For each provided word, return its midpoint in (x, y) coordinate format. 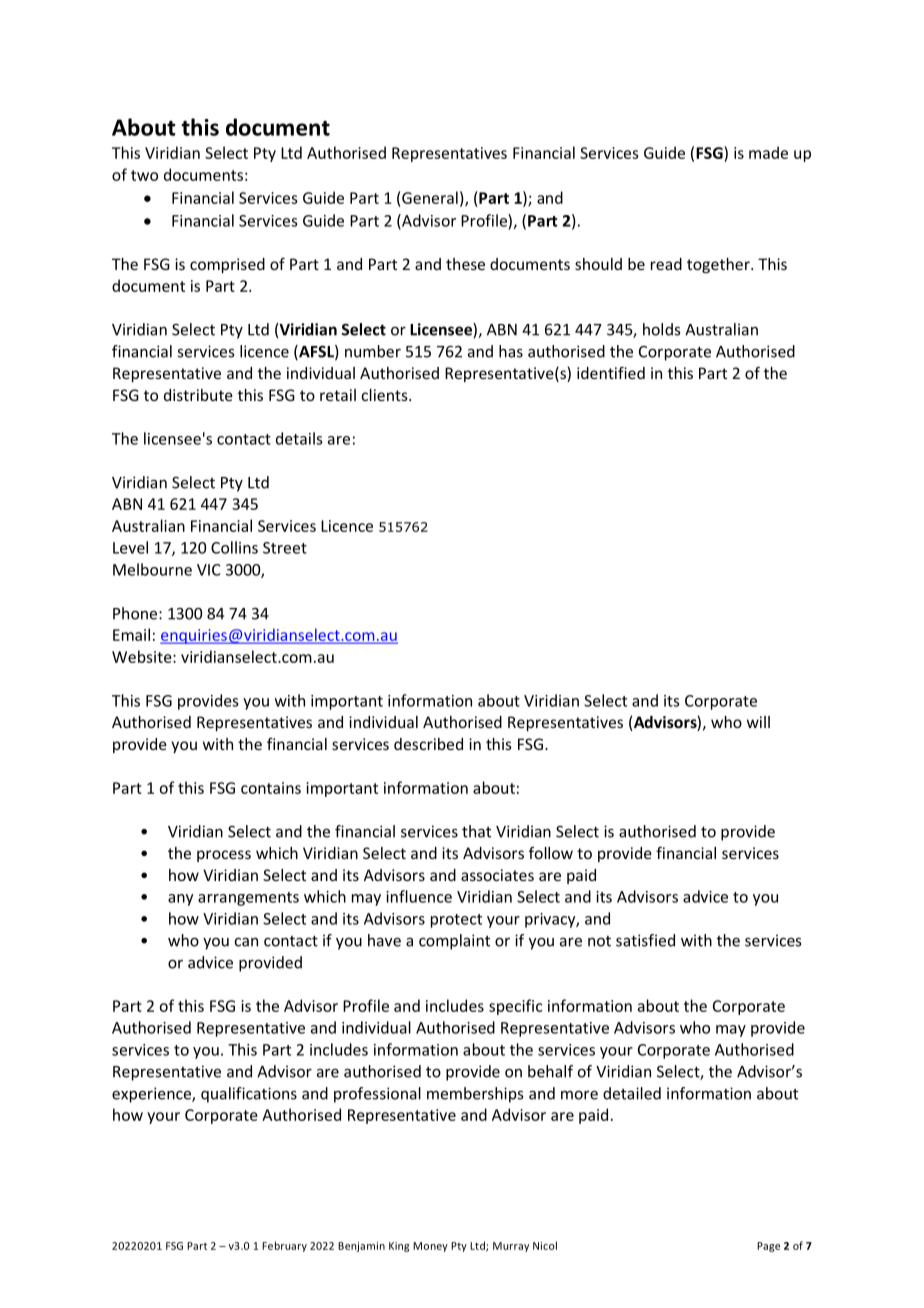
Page (768, 1247)
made (768, 152)
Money (430, 1247)
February (284, 1246)
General (430, 197)
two (144, 175)
